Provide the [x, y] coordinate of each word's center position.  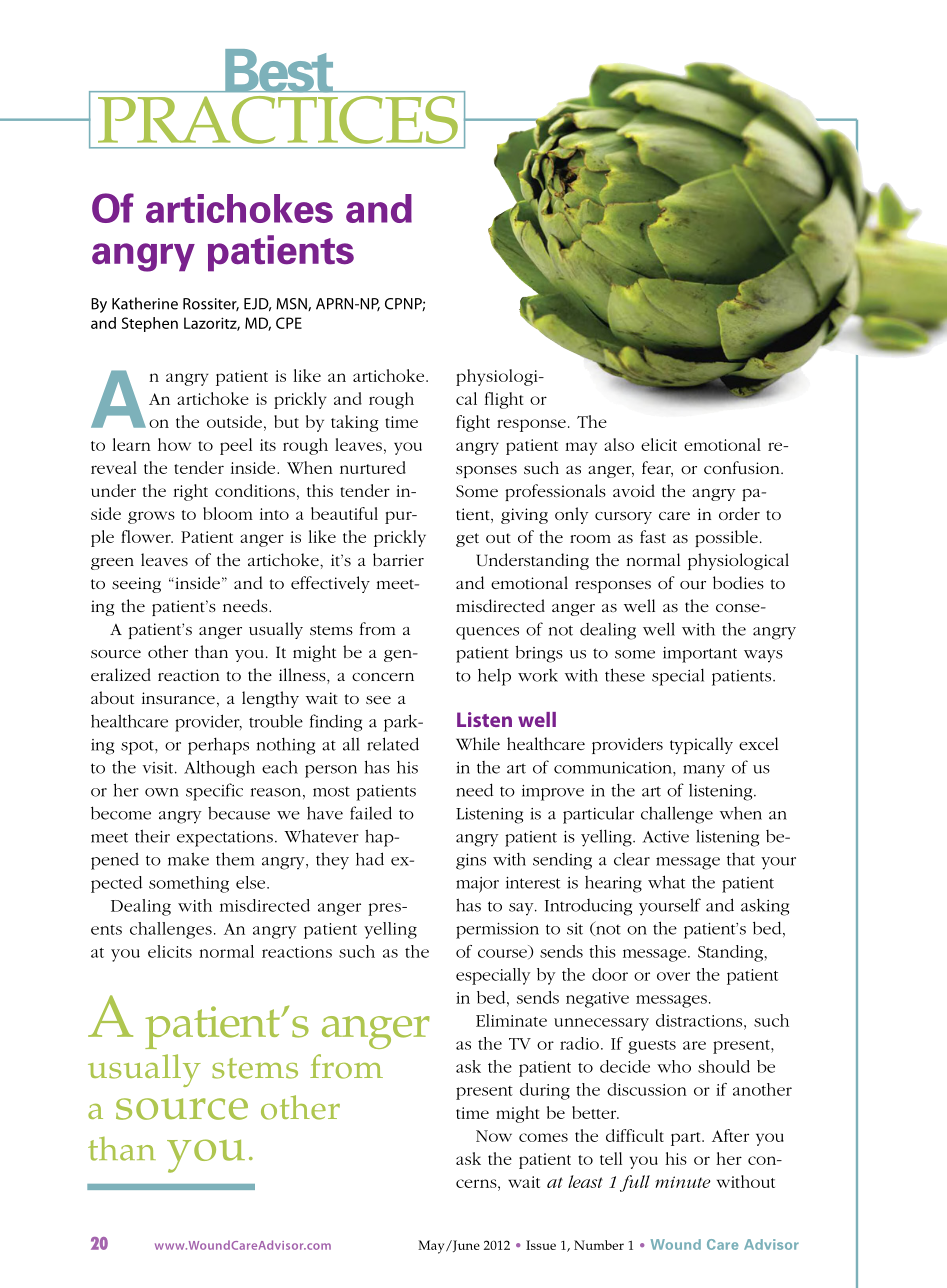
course [503, 954]
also [619, 444]
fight [473, 423]
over [673, 976]
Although [219, 769]
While [478, 743]
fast [653, 536]
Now [494, 1136]
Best [279, 71]
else [252, 882]
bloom [228, 513]
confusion [743, 467]
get [467, 540]
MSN [292, 304]
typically [701, 745]
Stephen [150, 324]
